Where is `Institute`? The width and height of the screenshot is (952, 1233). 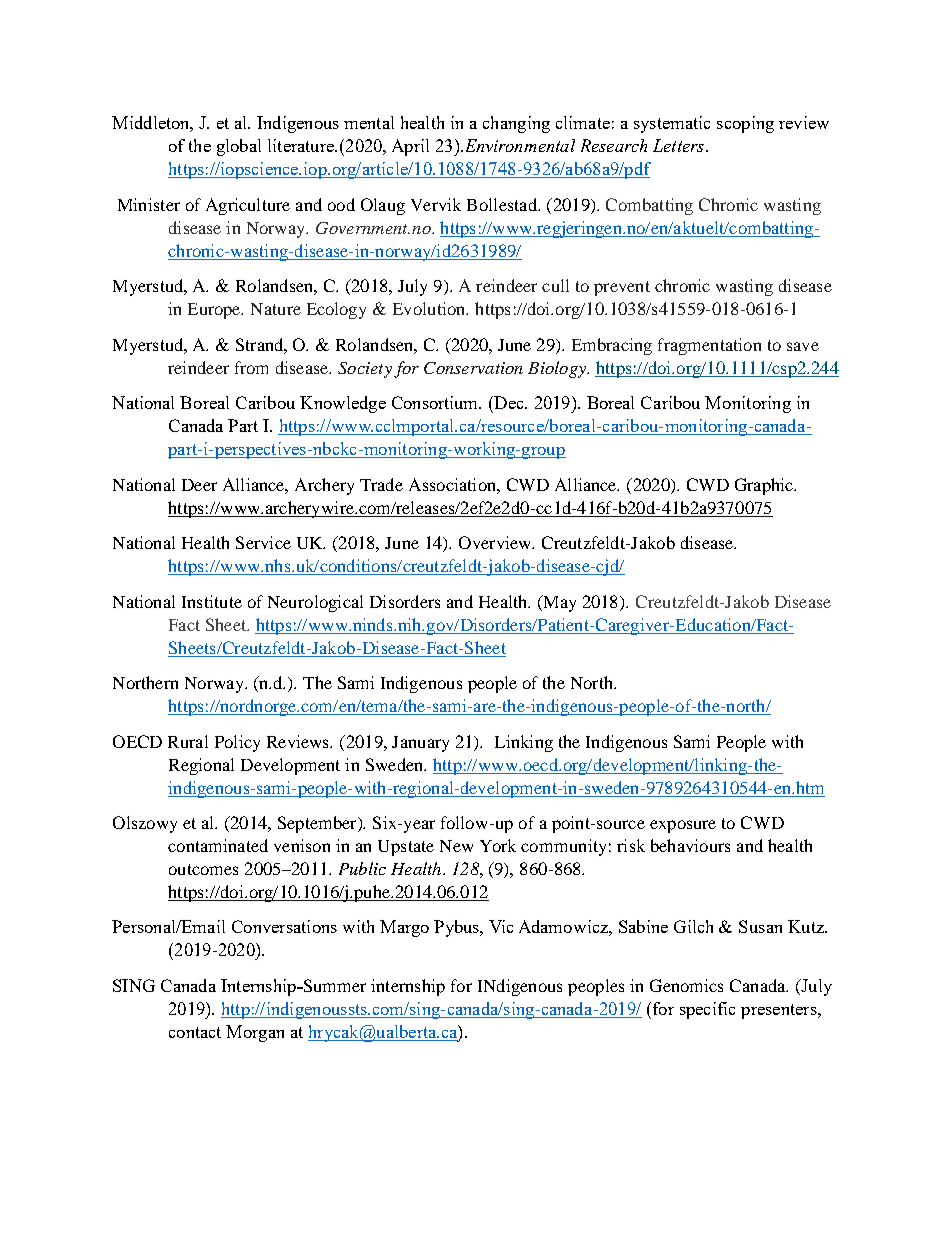 Institute is located at coordinates (212, 601).
